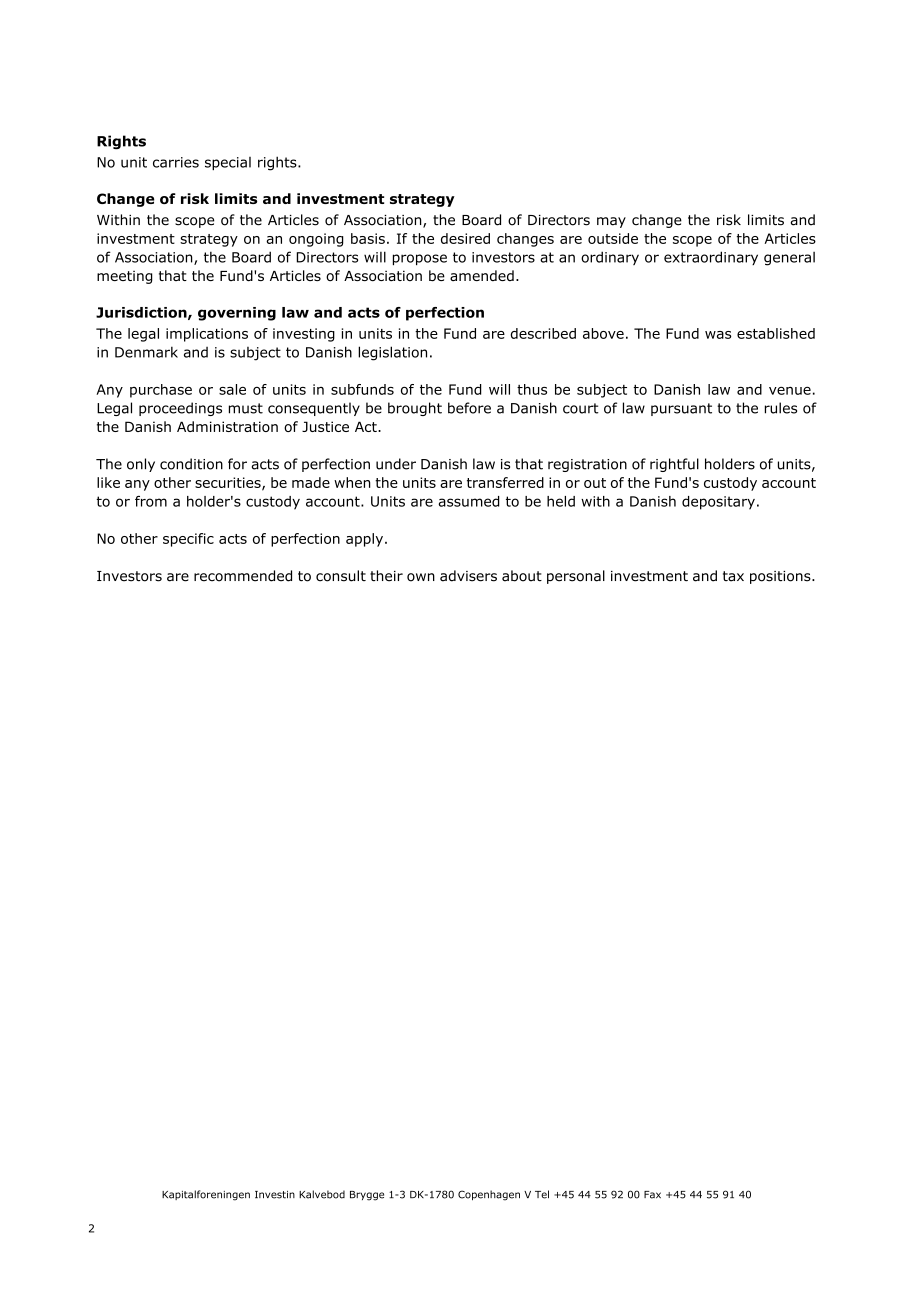  I want to click on Tel, so click(542, 1194).
